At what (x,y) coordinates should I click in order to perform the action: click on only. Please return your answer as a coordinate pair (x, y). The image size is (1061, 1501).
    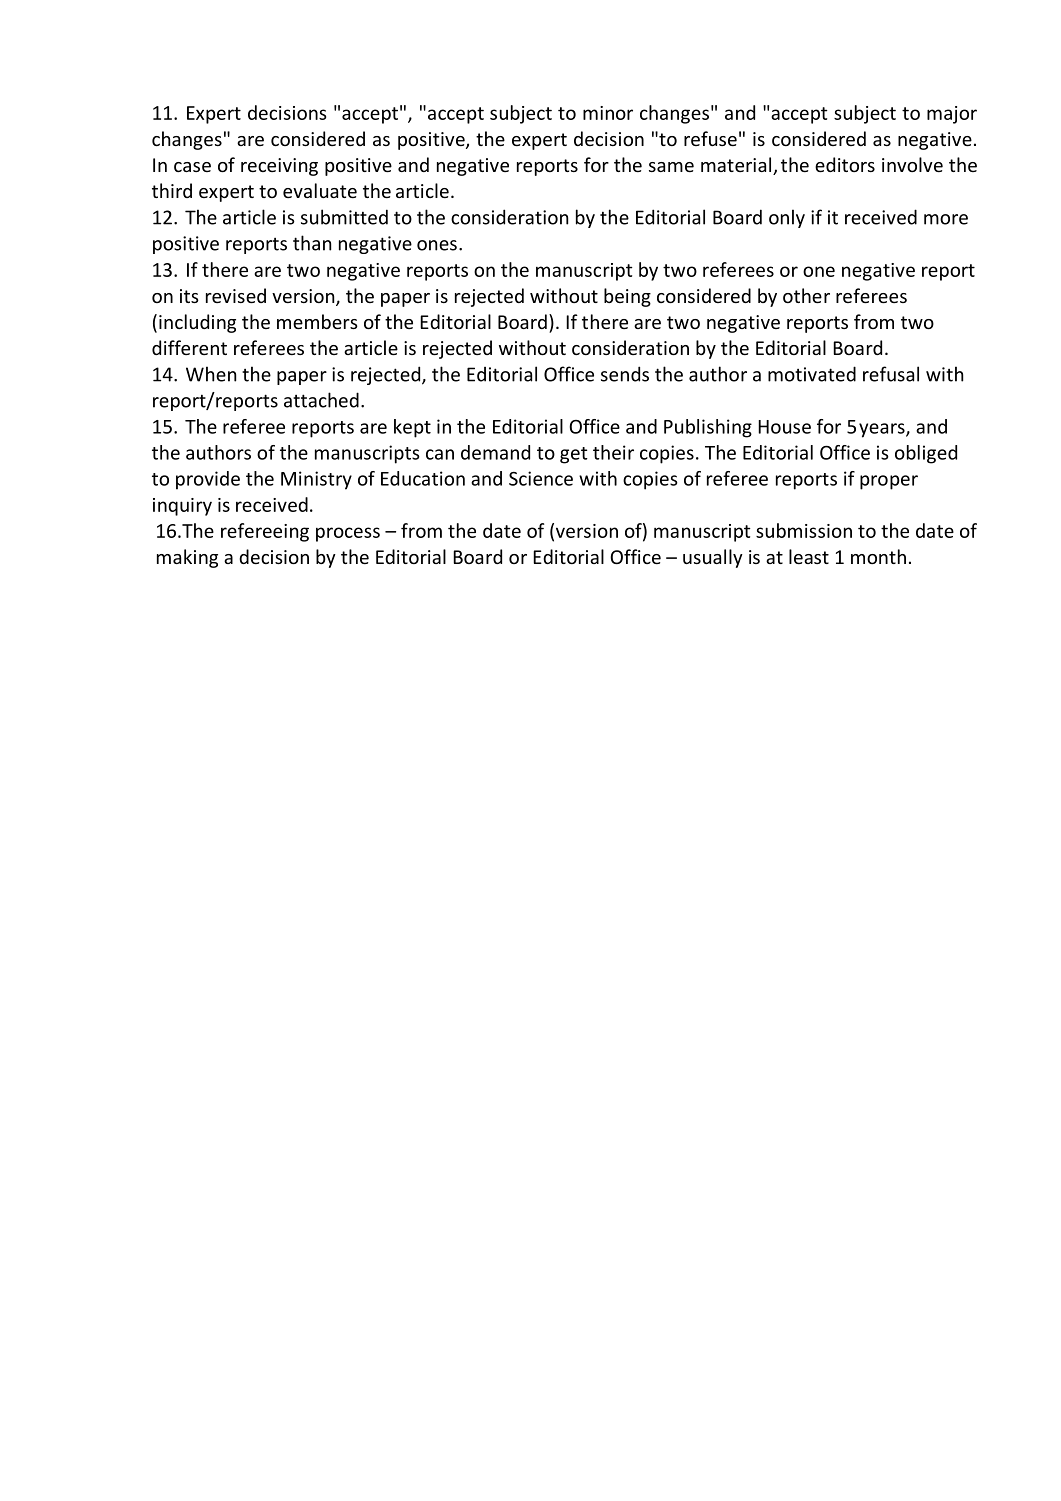
    Looking at the image, I should click on (787, 218).
